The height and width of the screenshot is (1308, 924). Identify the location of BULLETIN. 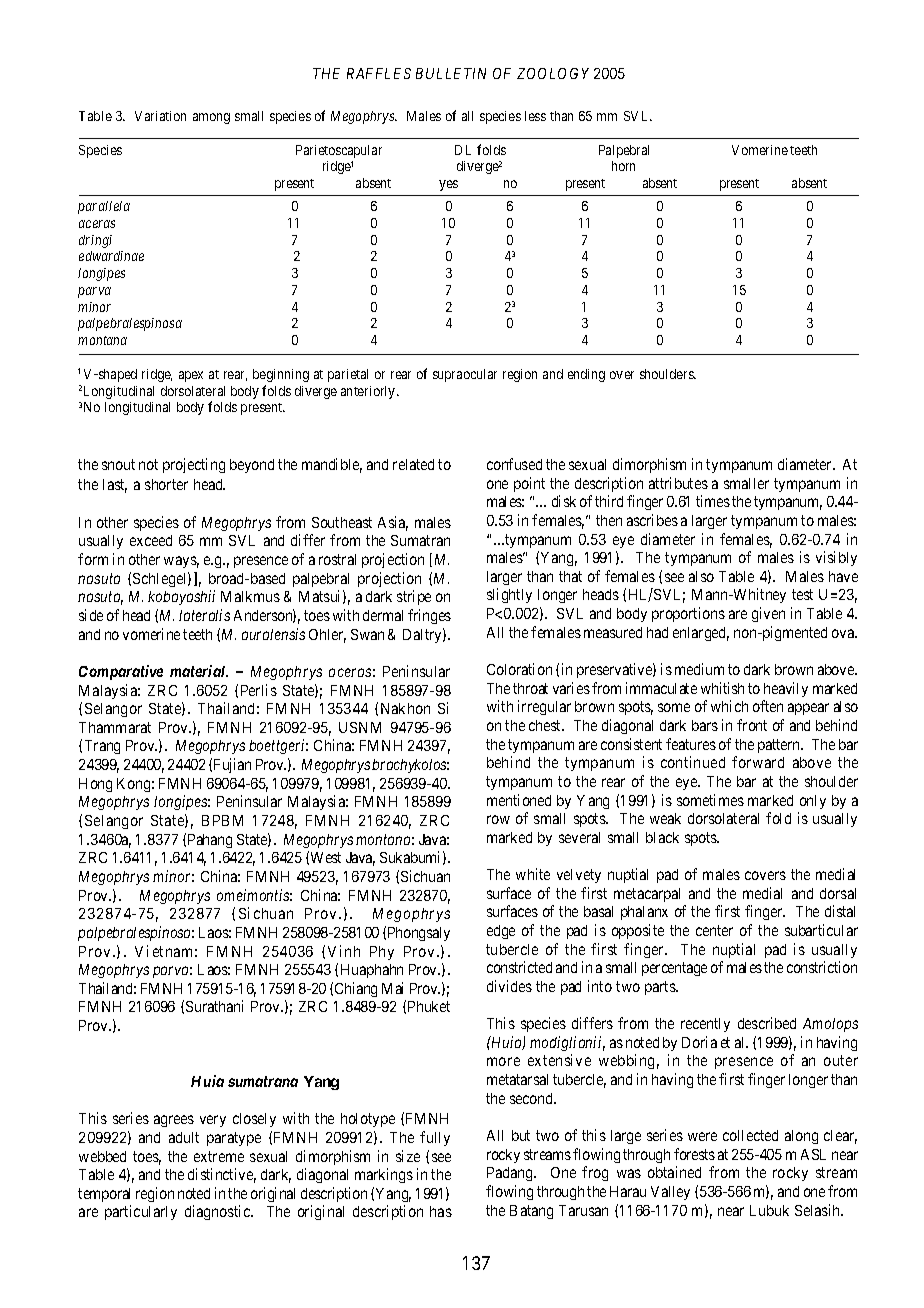
(451, 73).
